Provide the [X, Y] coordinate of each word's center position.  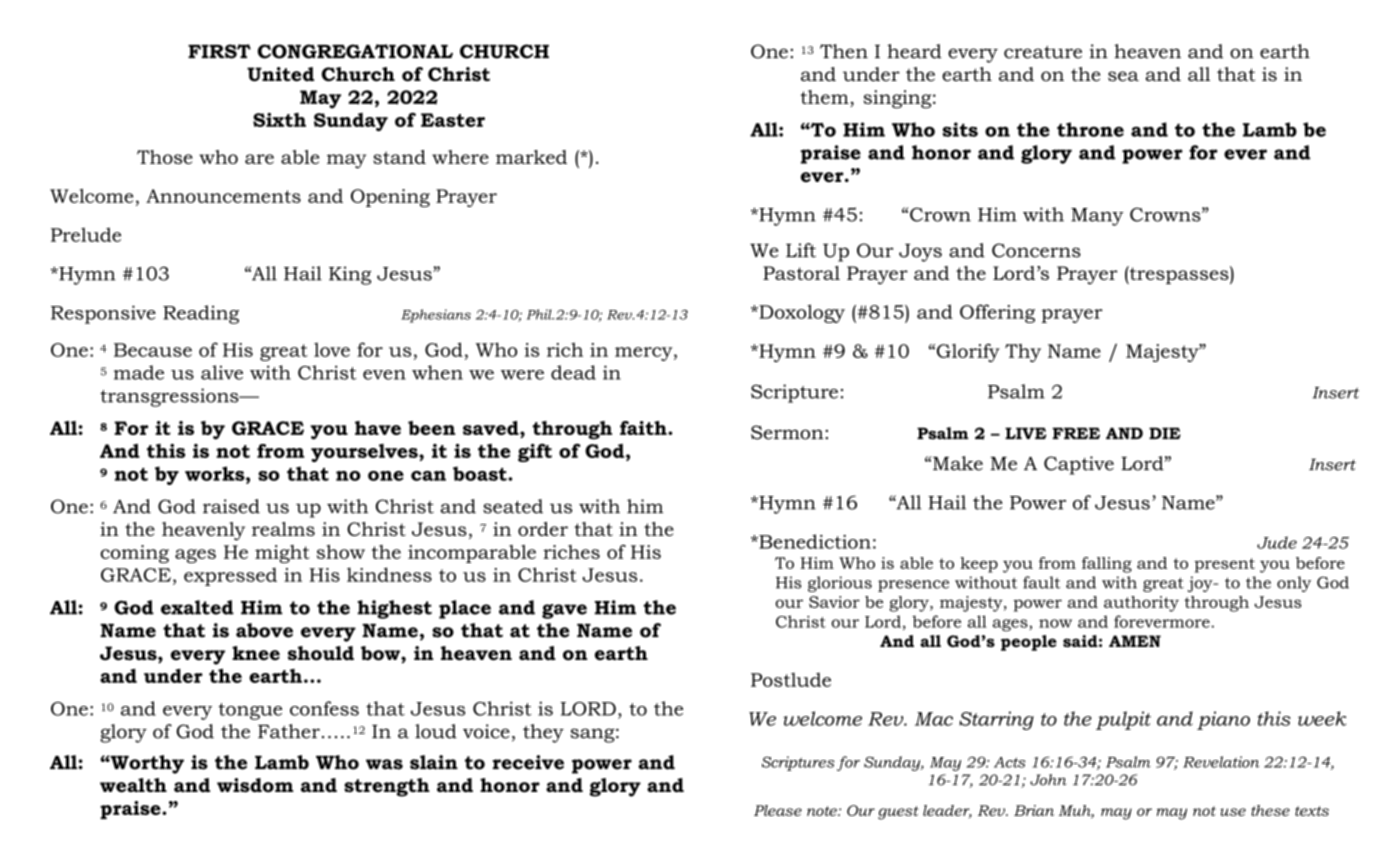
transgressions [170, 397]
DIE [1165, 433]
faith [644, 428]
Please [778, 810]
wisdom [255, 785]
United [280, 74]
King [350, 275]
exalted [197, 607]
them [826, 98]
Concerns [1036, 250]
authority [1141, 604]
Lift [801, 250]
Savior [834, 602]
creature [1043, 52]
